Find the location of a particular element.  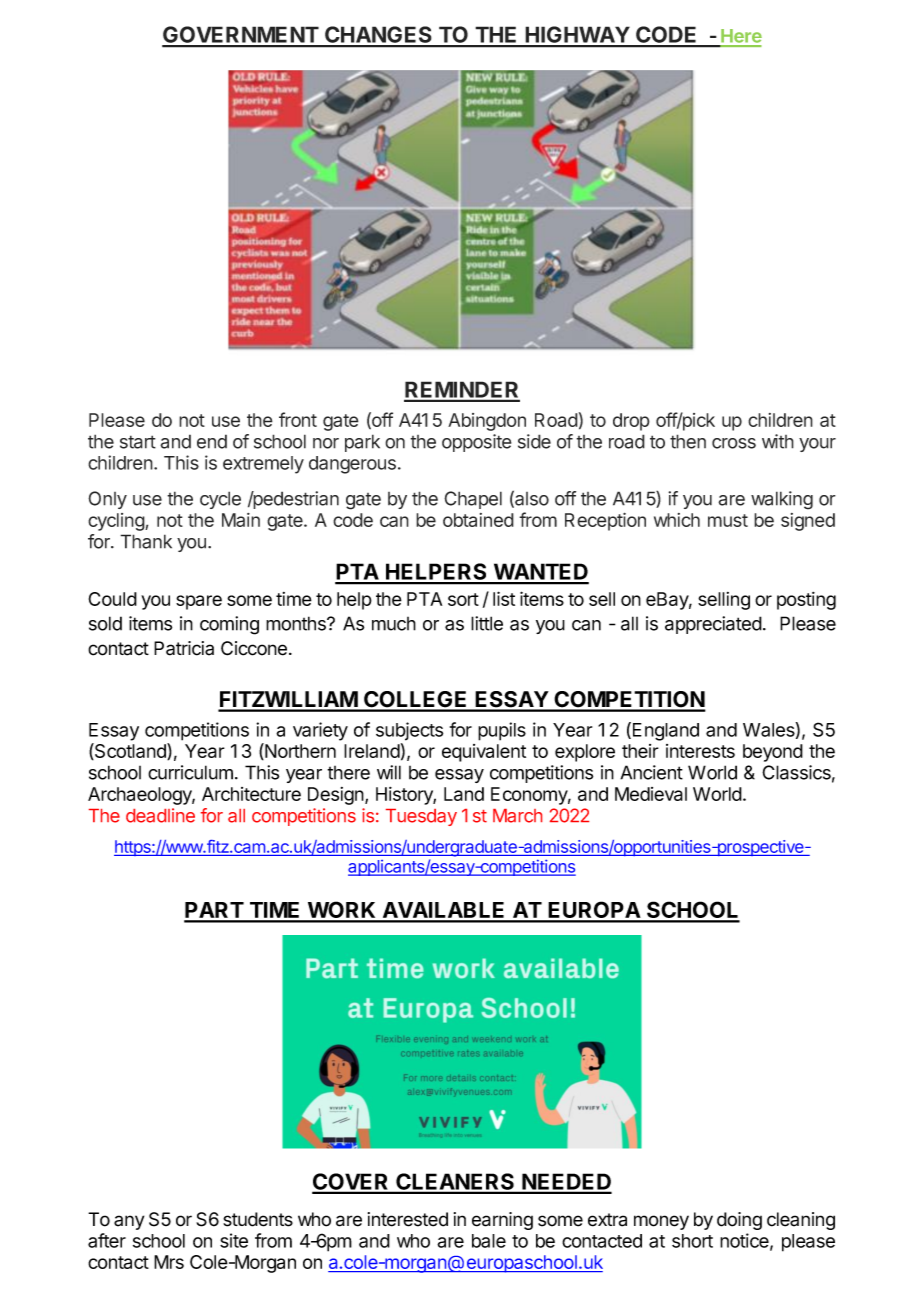

end is located at coordinates (212, 441).
